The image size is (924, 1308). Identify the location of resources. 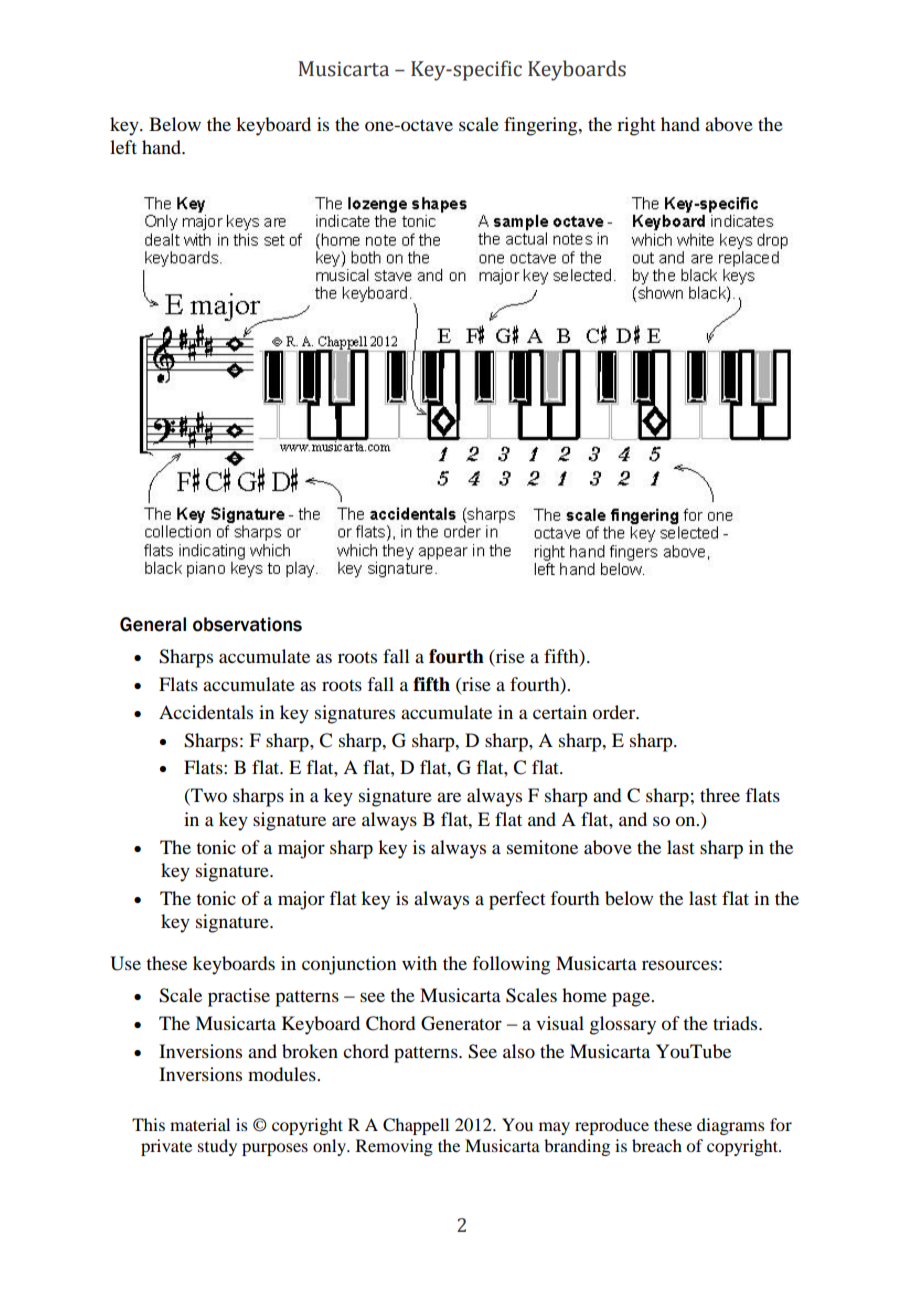
(679, 965).
